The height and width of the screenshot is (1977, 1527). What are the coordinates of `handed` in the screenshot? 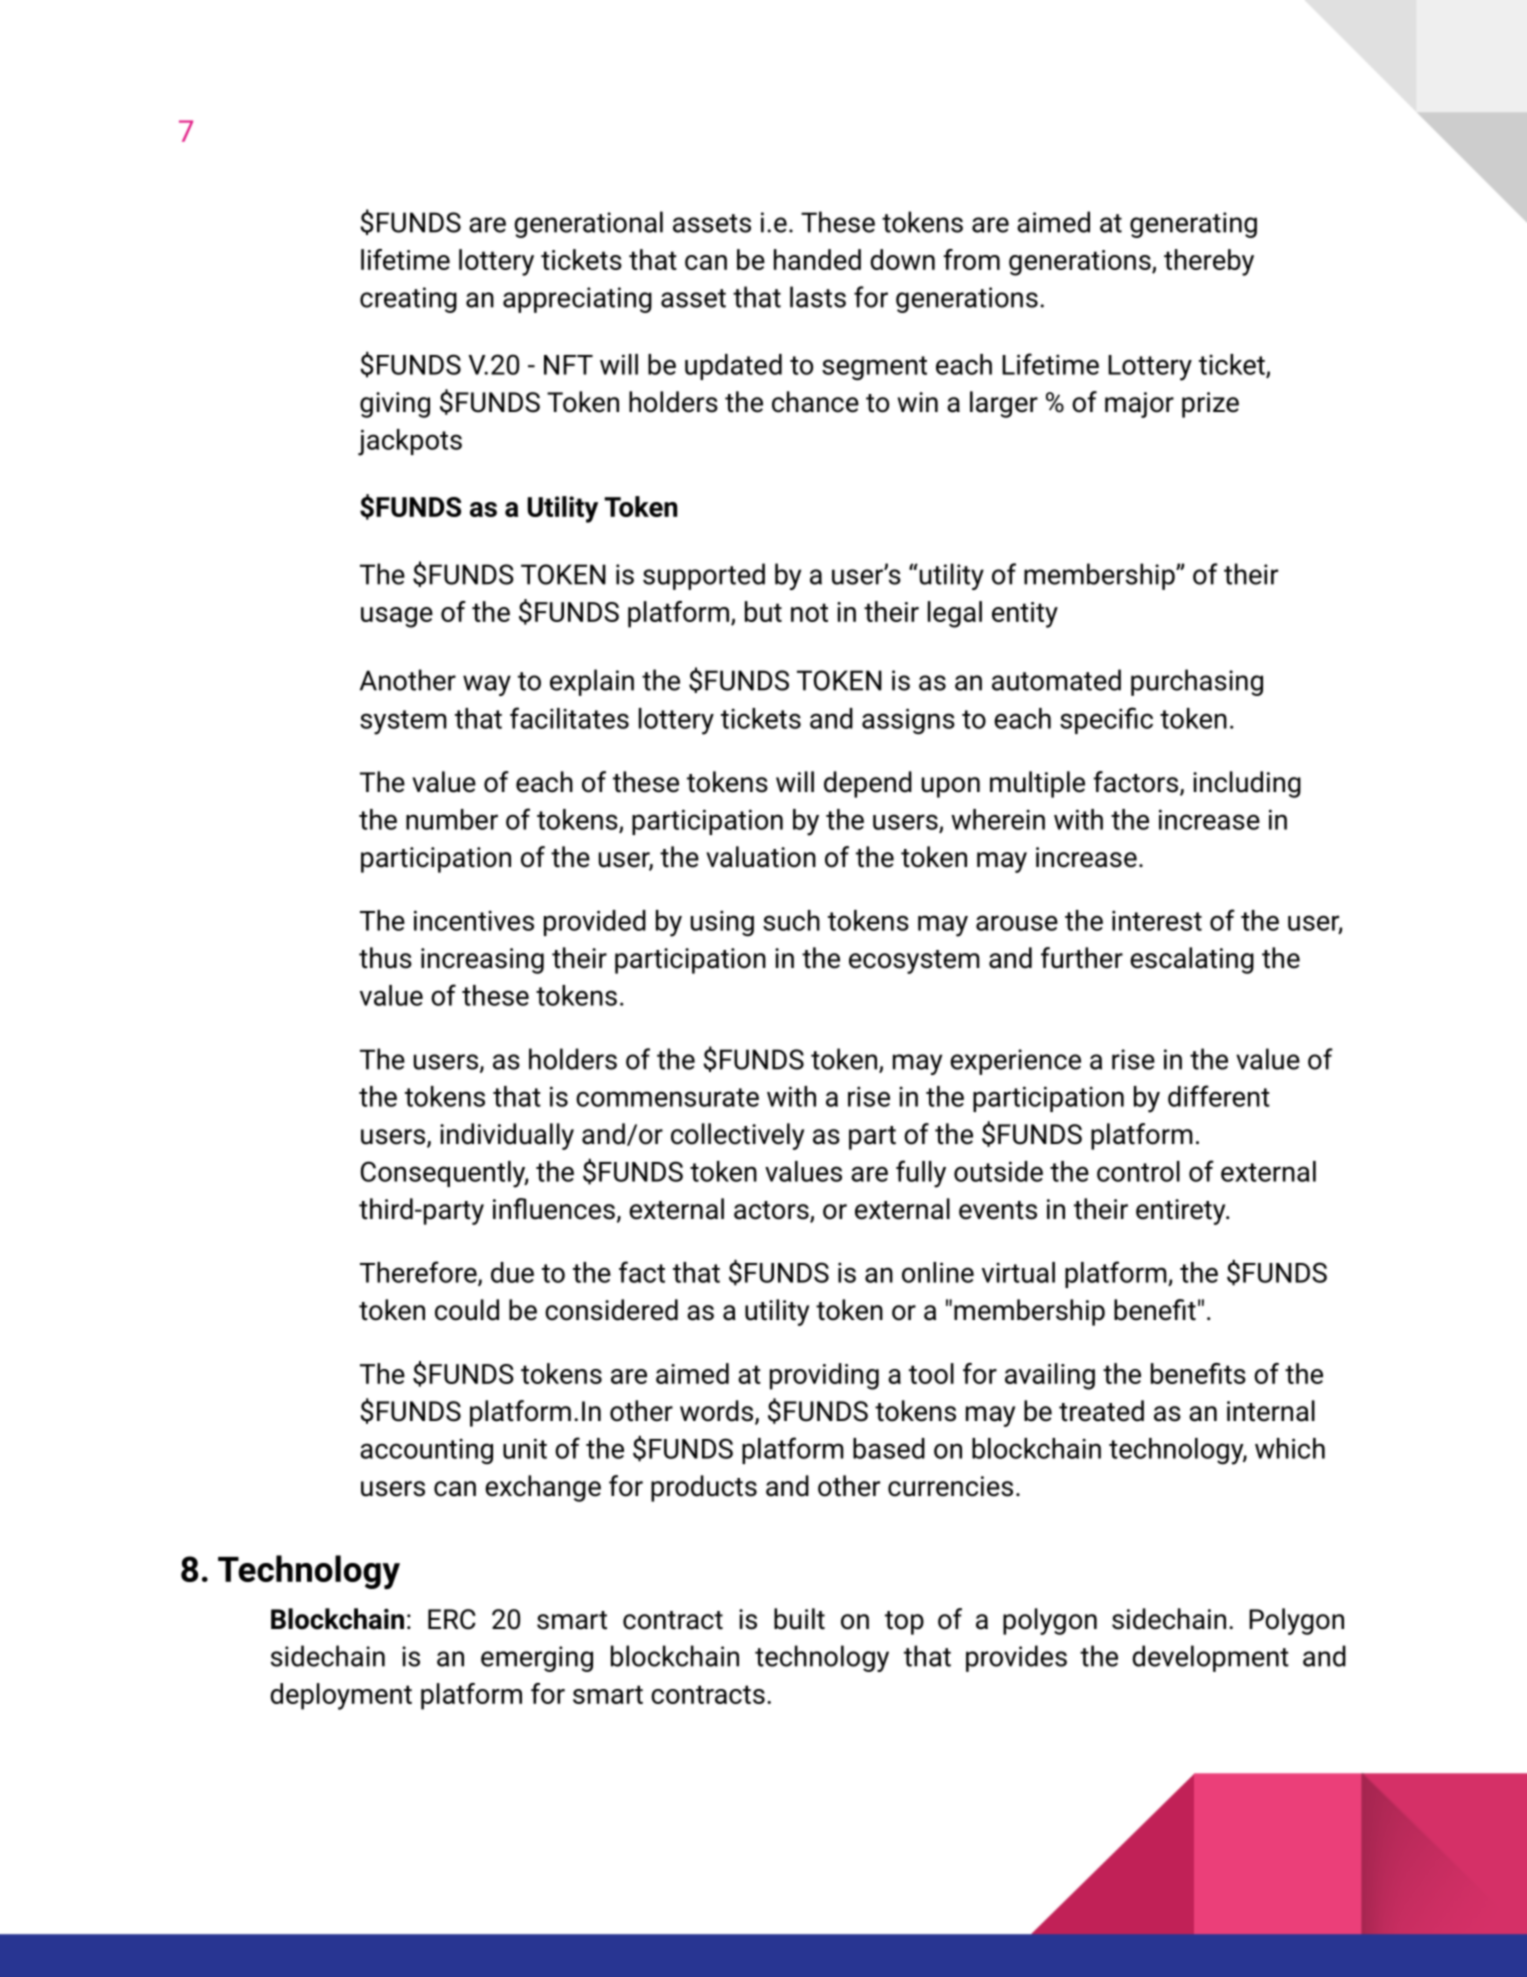 It's located at (817, 259).
